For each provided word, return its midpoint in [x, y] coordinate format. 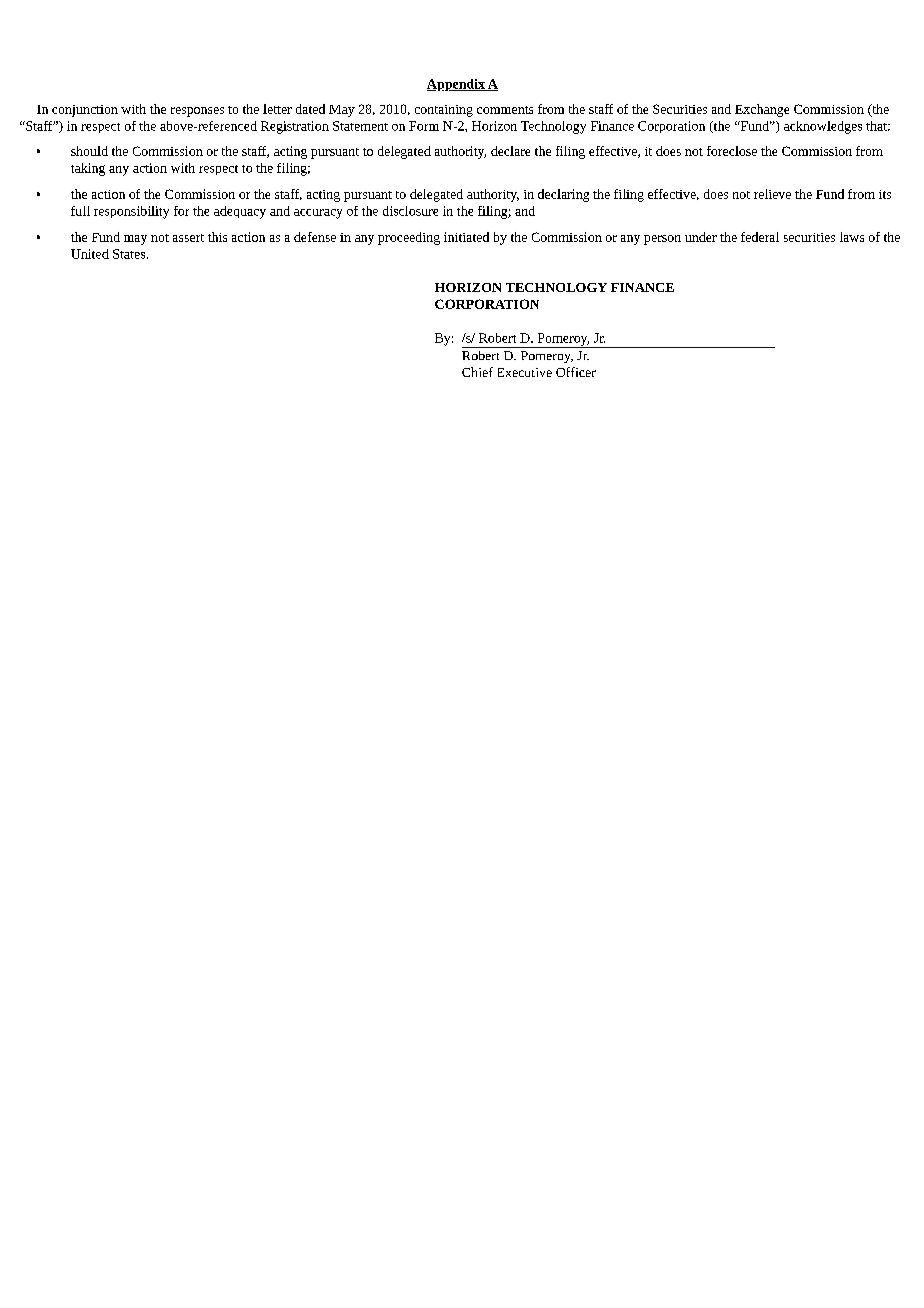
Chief [477, 372]
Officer [576, 372]
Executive [525, 372]
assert [188, 238]
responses [197, 112]
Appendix [457, 85]
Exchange [762, 110]
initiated [466, 237]
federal [760, 237]
